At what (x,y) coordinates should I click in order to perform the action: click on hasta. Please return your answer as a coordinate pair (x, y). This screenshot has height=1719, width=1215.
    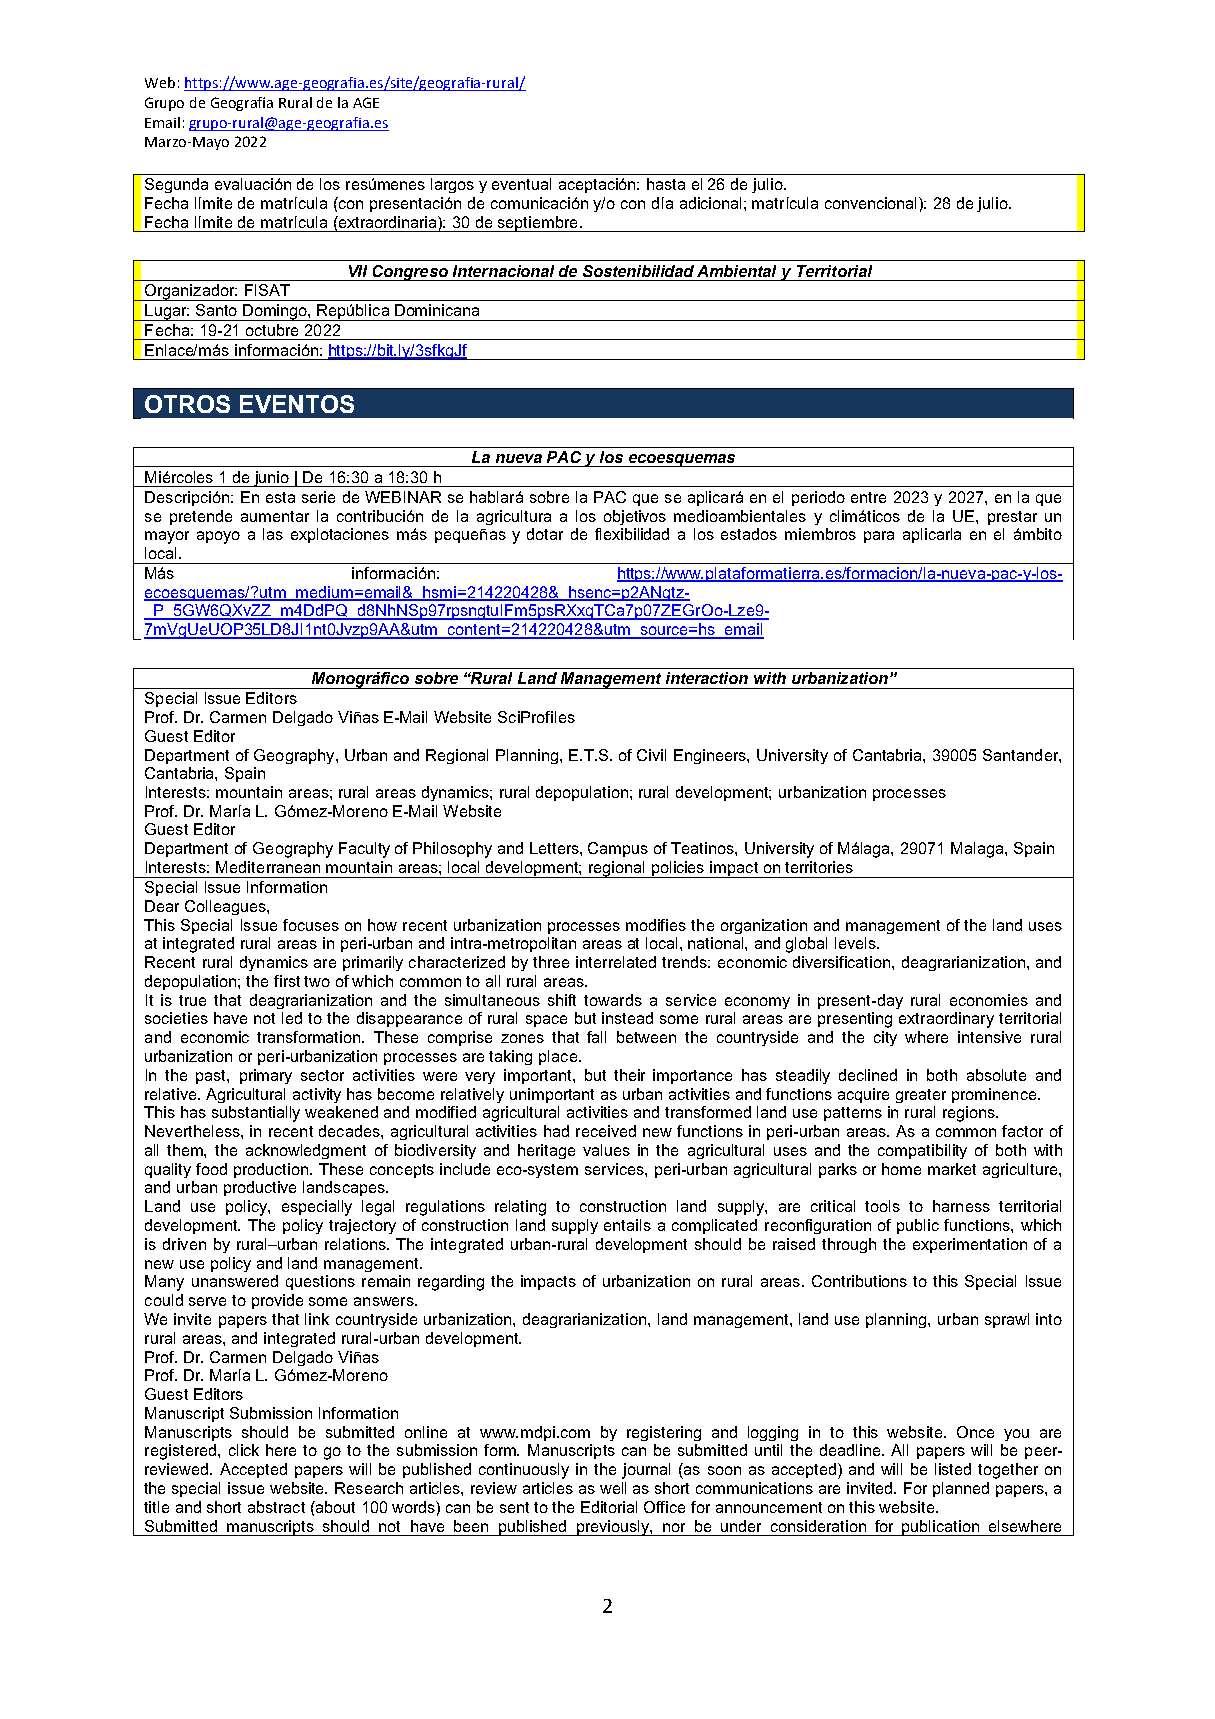
    Looking at the image, I should click on (666, 184).
